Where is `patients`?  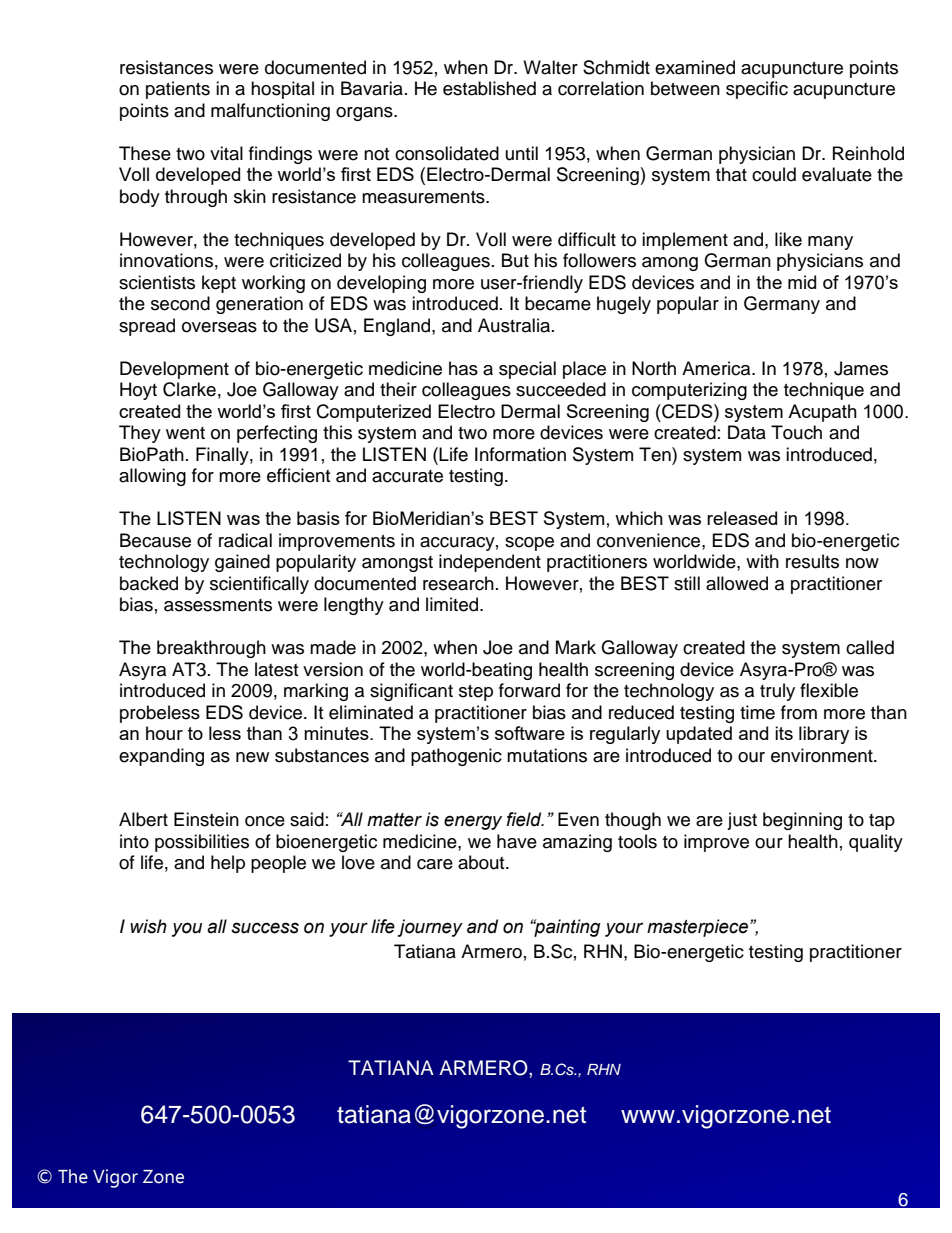 patients is located at coordinates (178, 90).
